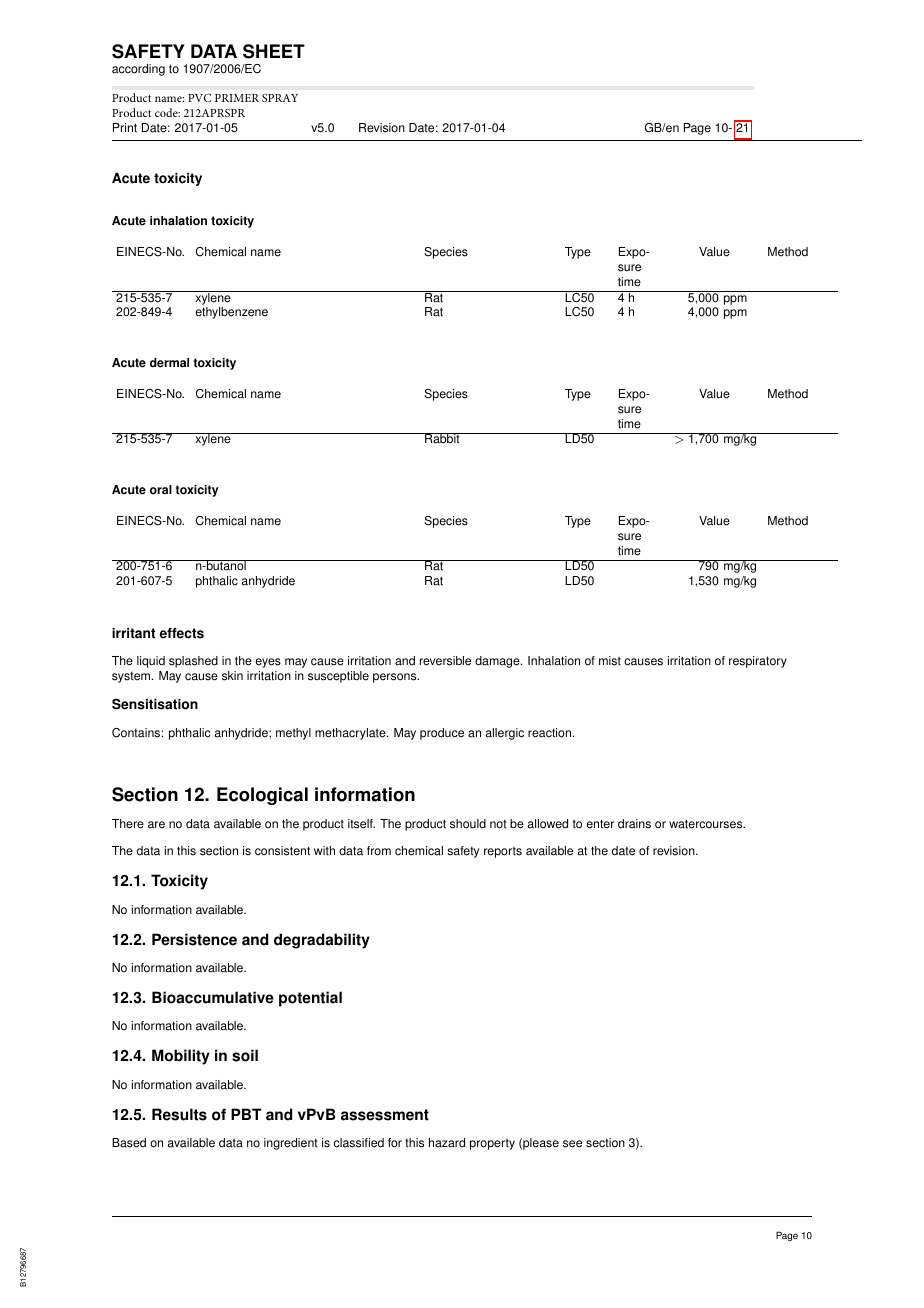 The width and height of the image is (924, 1308). What do you see at coordinates (610, 661) in the image?
I see `mist` at bounding box center [610, 661].
